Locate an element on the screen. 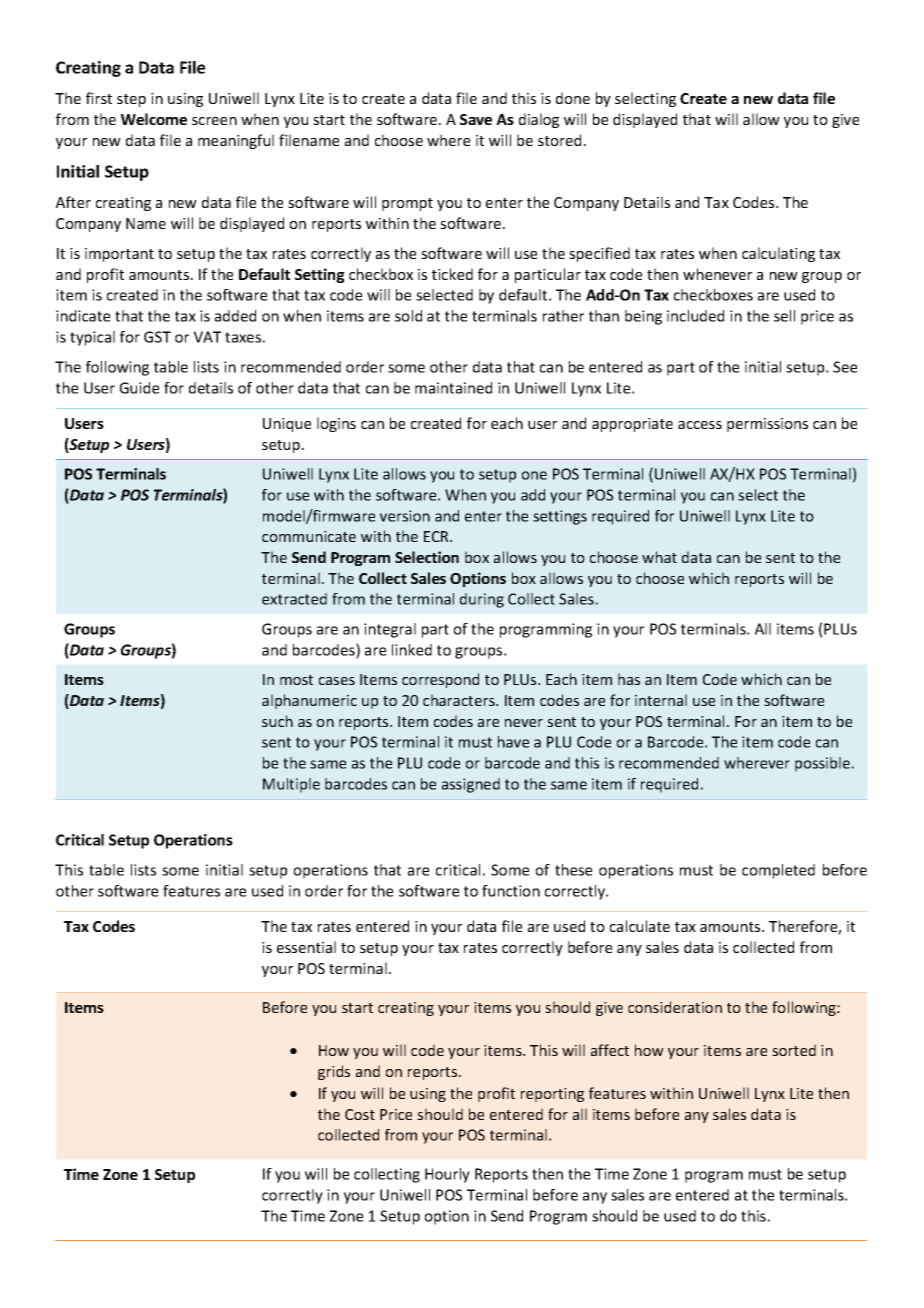 The height and width of the screenshot is (1308, 924). calculating is located at coordinates (778, 254).
